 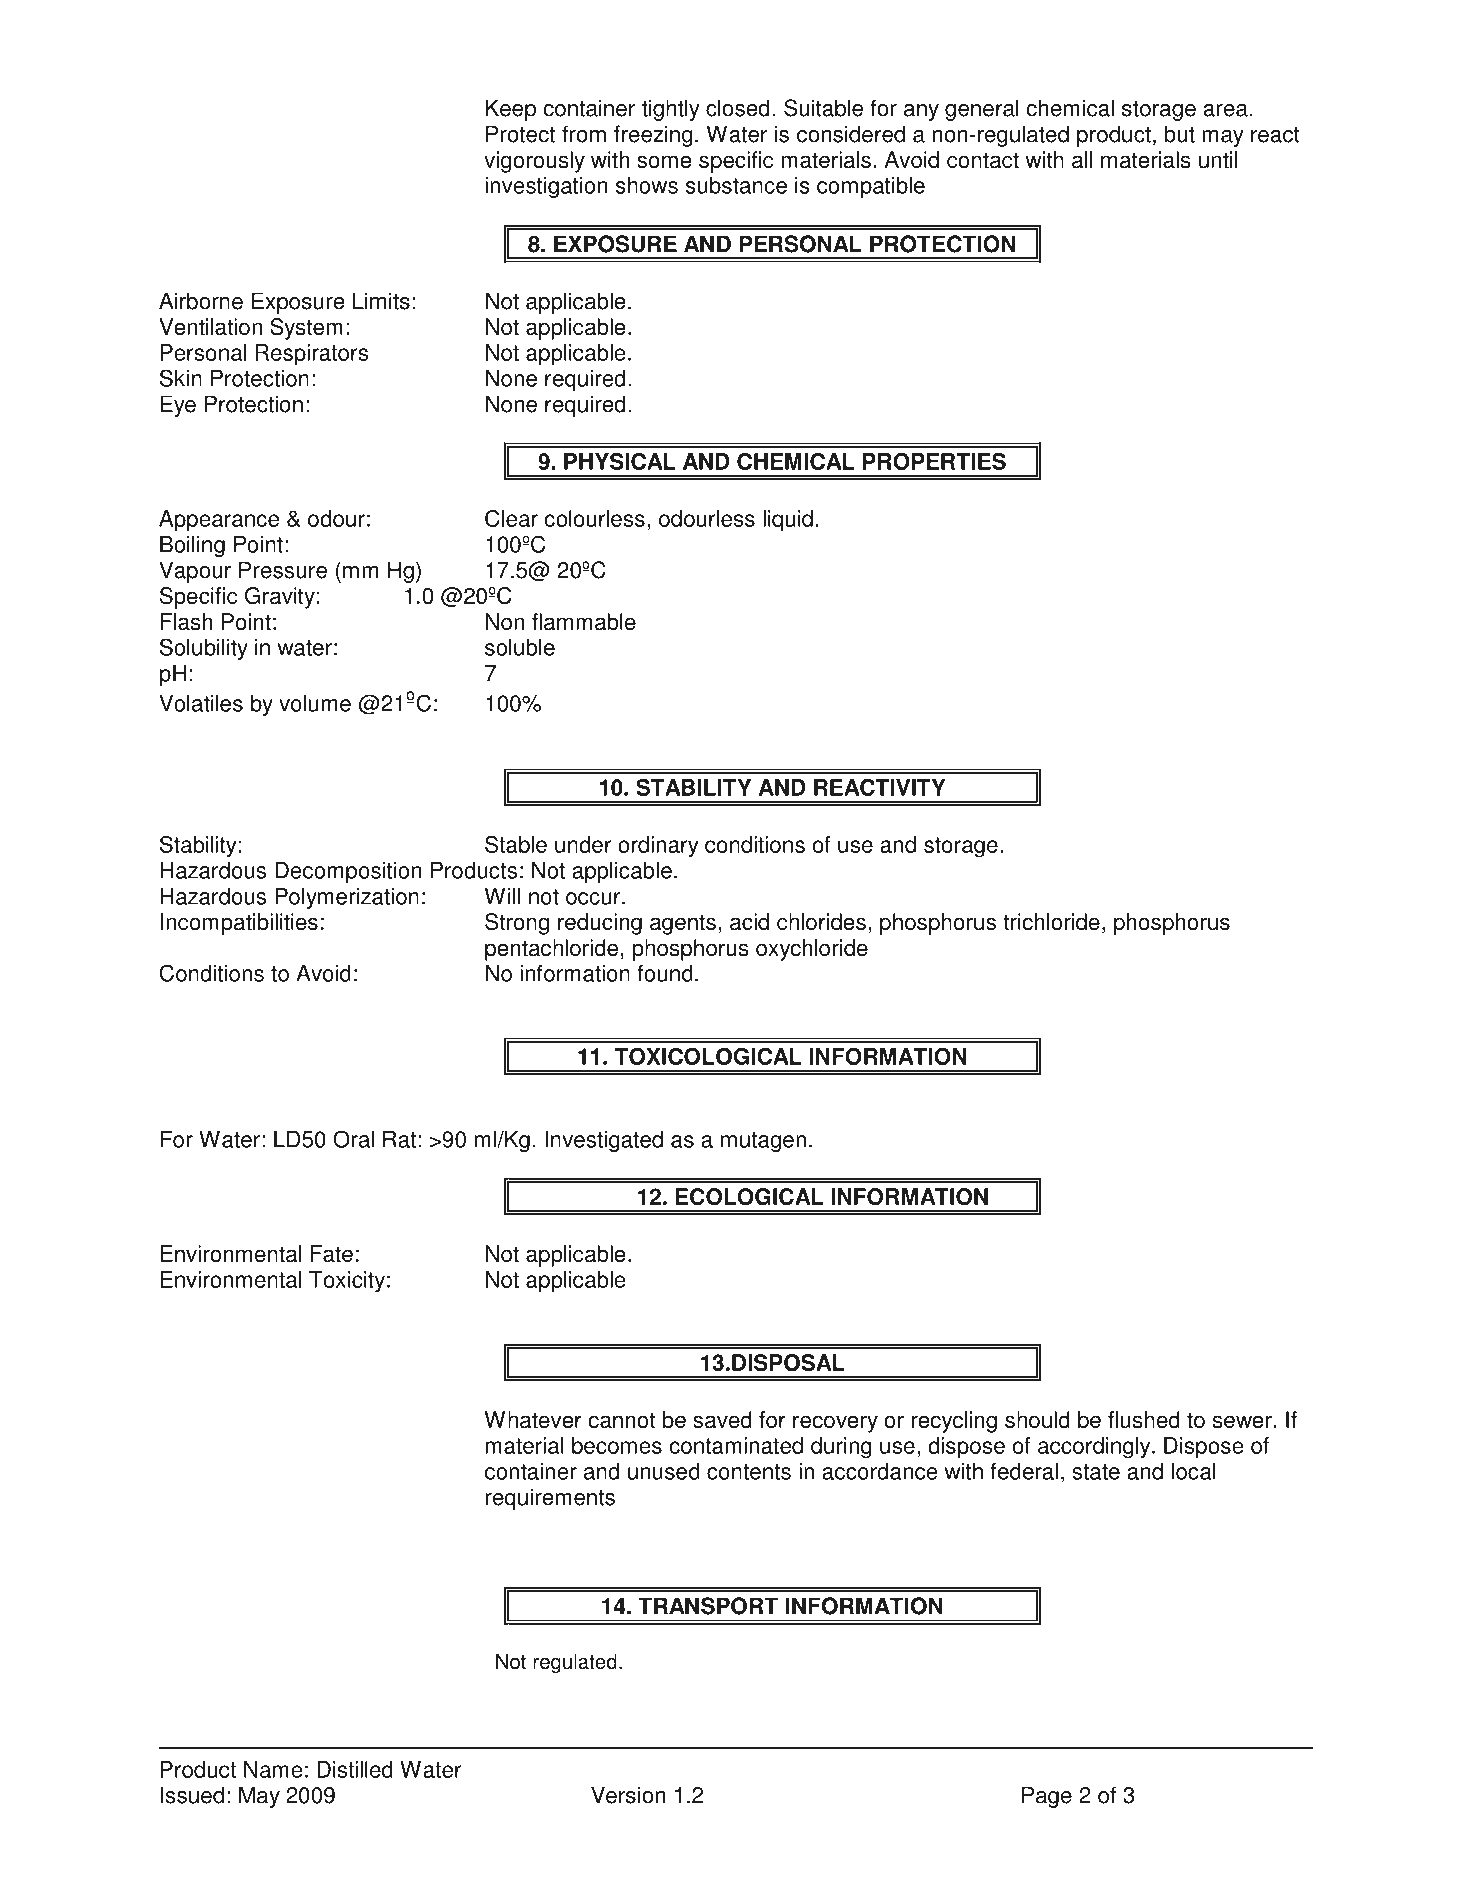 What do you see at coordinates (1082, 159) in the document?
I see `all` at bounding box center [1082, 159].
